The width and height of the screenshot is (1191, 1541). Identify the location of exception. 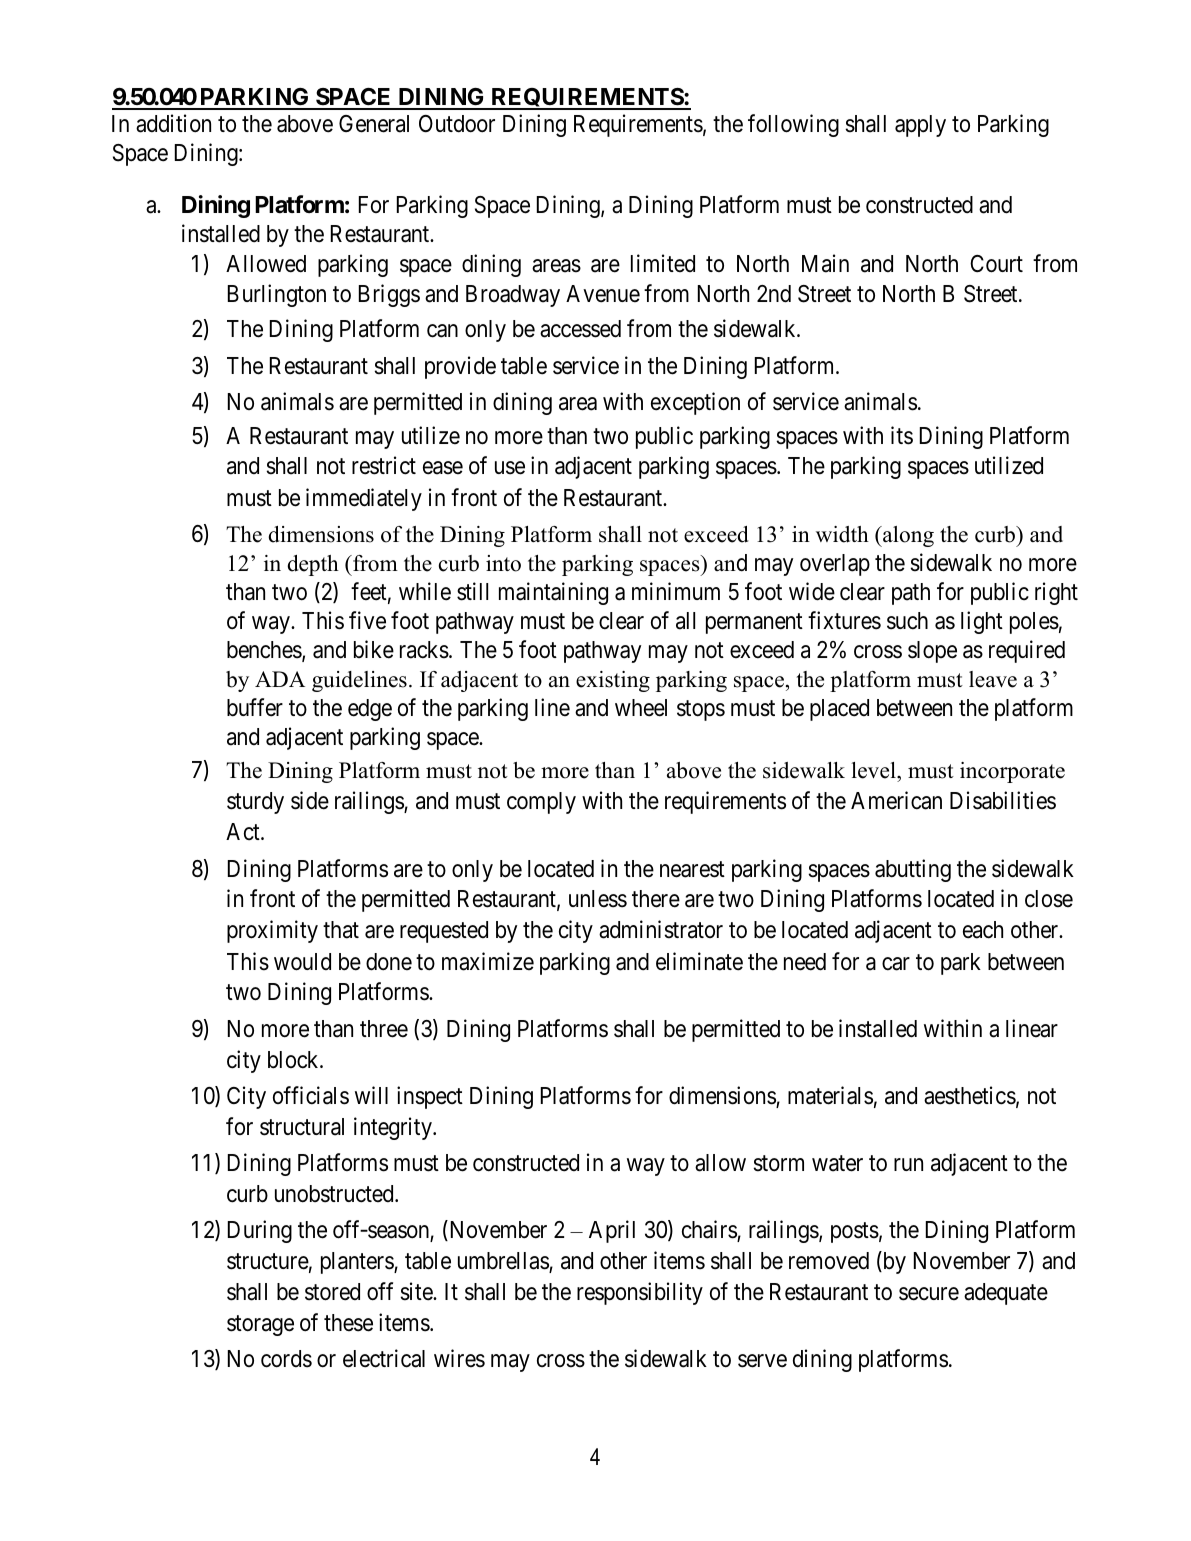
(695, 403).
